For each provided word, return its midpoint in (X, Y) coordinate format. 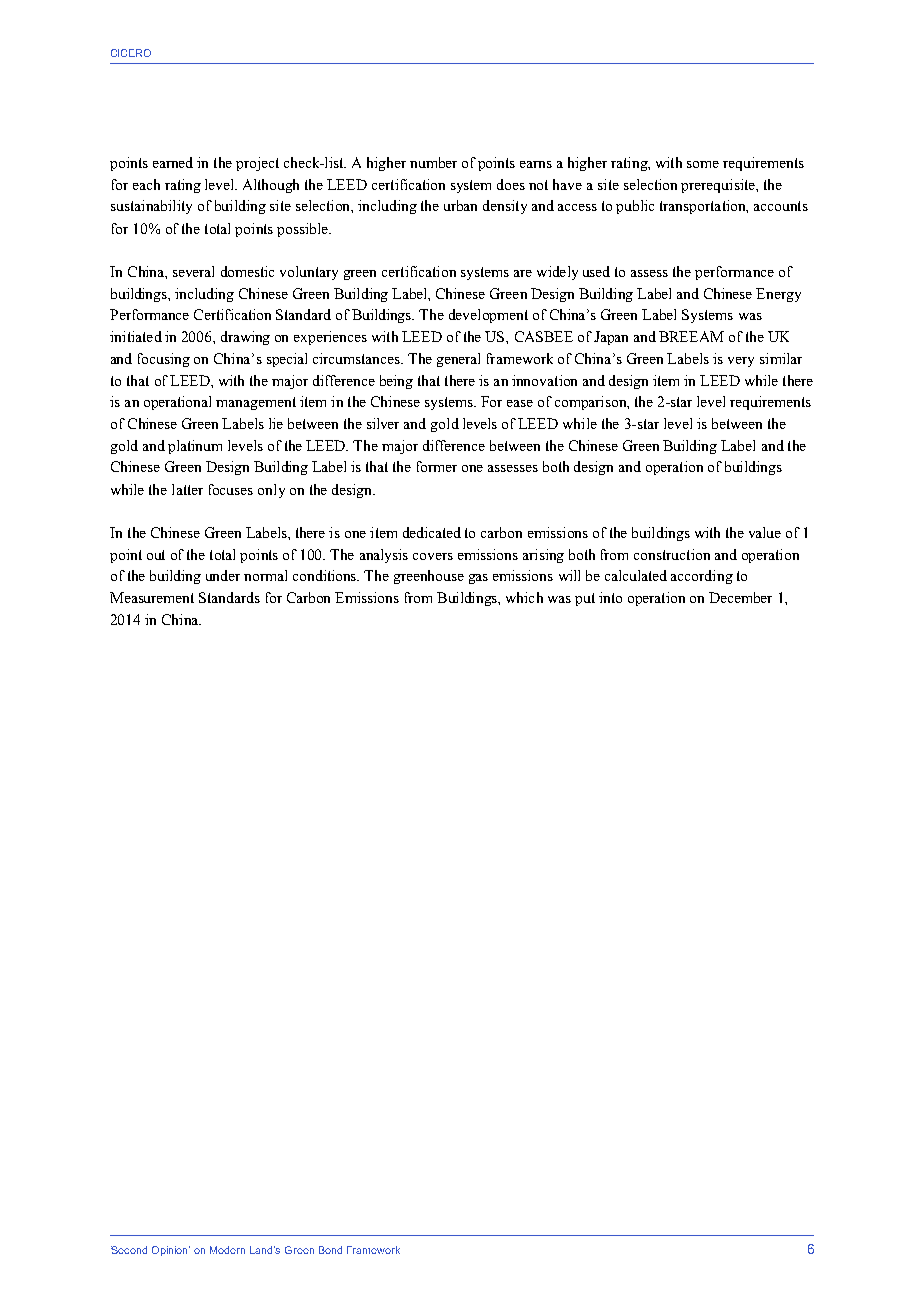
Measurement (152, 597)
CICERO (131, 53)
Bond (330, 1250)
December (740, 597)
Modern (227, 1250)
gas (478, 579)
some (703, 164)
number (433, 162)
